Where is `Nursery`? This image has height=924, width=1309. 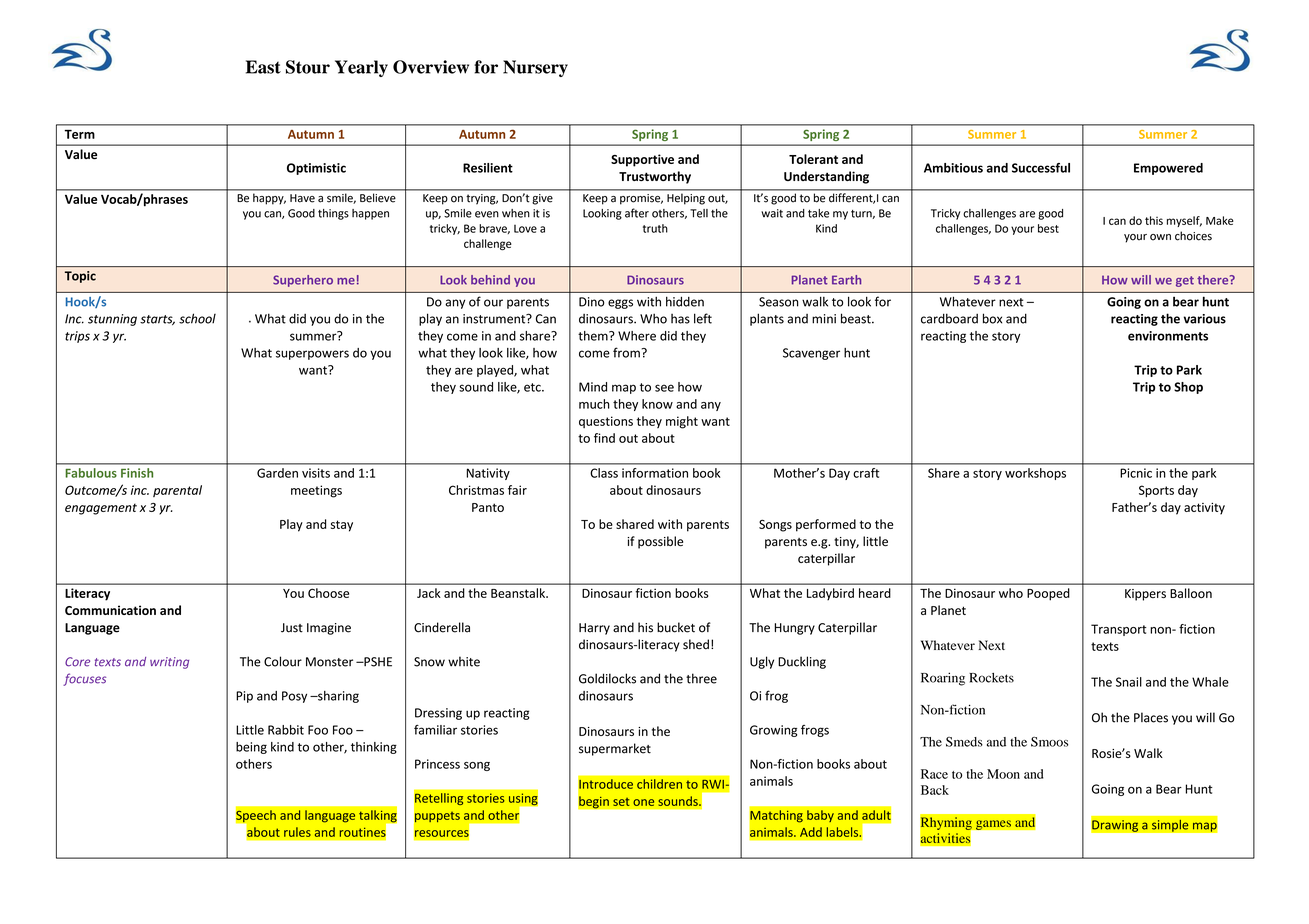 Nursery is located at coordinates (535, 68).
